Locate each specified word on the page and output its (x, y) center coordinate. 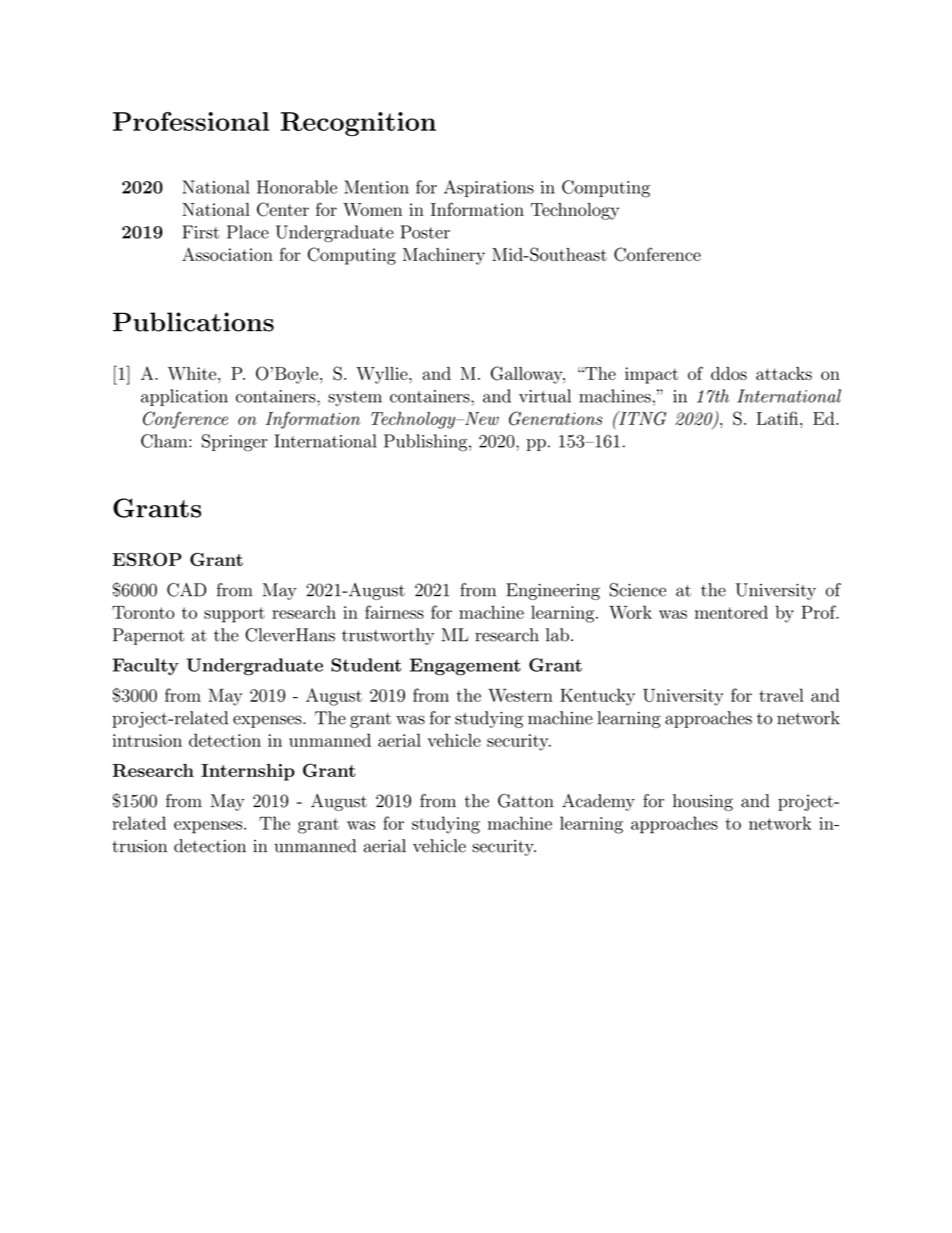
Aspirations (489, 188)
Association (227, 254)
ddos (729, 373)
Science (638, 590)
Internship (248, 772)
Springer (234, 443)
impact (651, 375)
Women (372, 209)
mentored (731, 612)
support (234, 615)
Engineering (553, 591)
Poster (425, 232)
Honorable (297, 187)
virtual (545, 396)
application (184, 397)
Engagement (465, 667)
